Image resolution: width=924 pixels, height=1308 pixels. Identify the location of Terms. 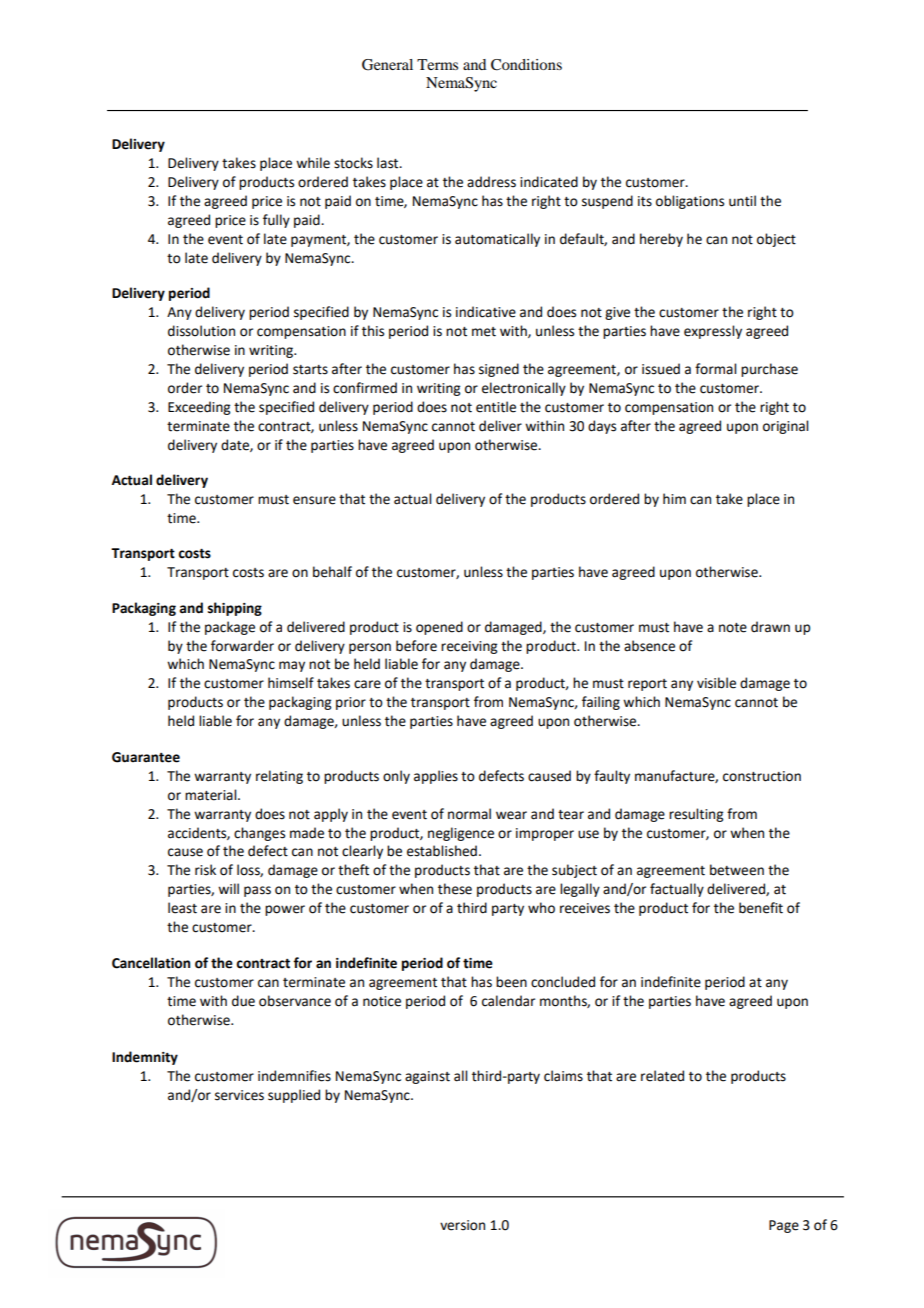
(437, 64).
